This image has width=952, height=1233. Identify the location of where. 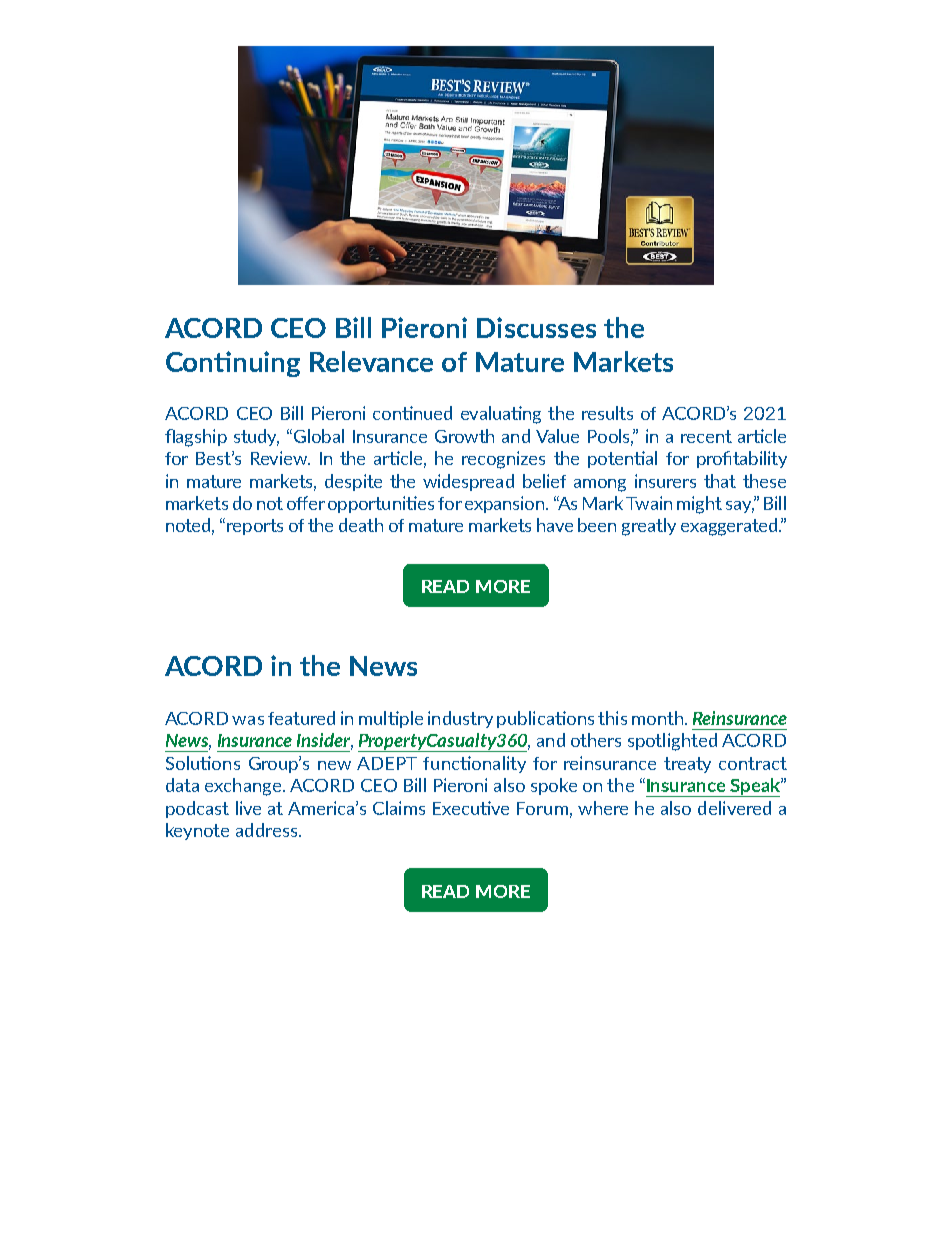
(603, 808).
